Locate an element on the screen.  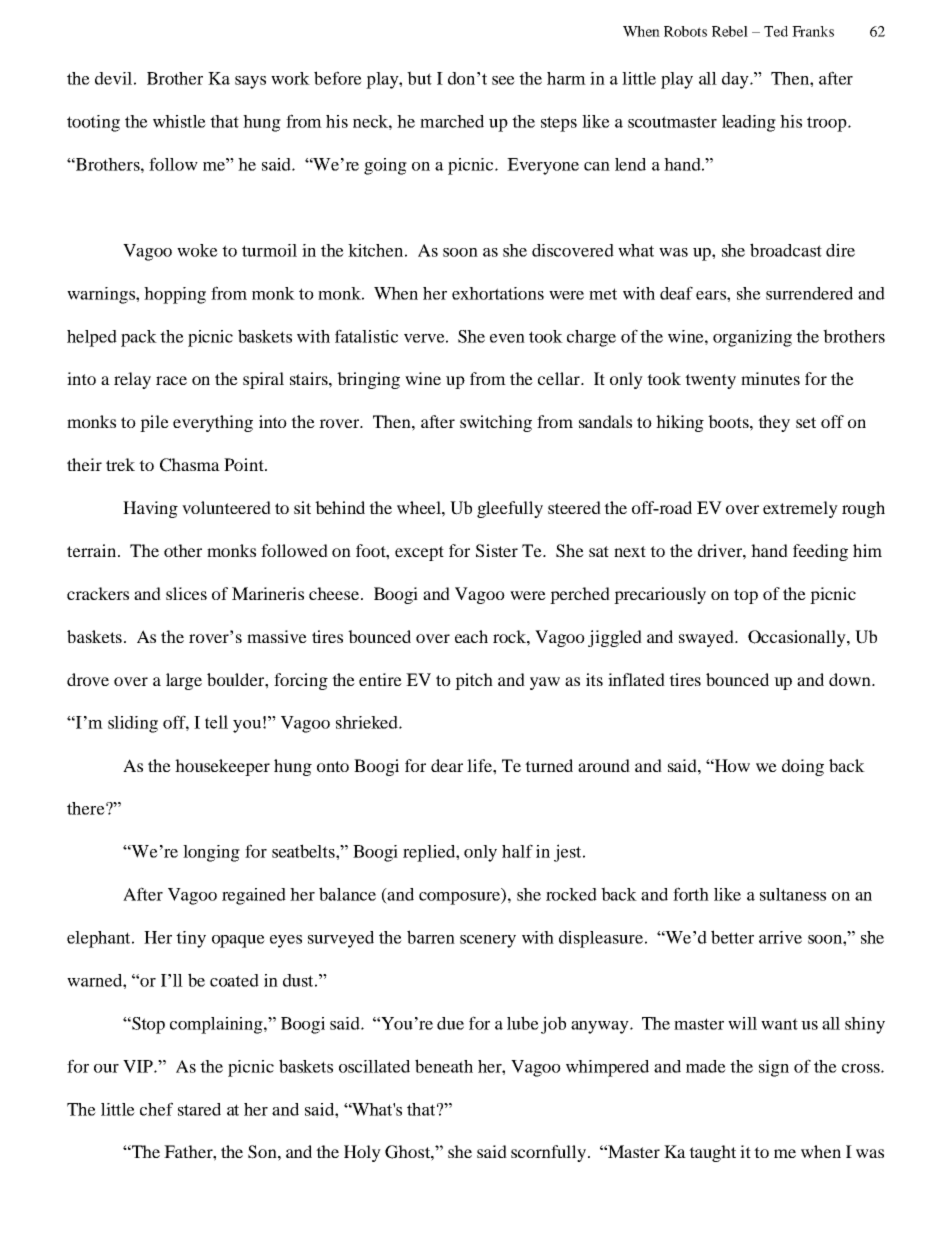
devil is located at coordinates (113, 78).
